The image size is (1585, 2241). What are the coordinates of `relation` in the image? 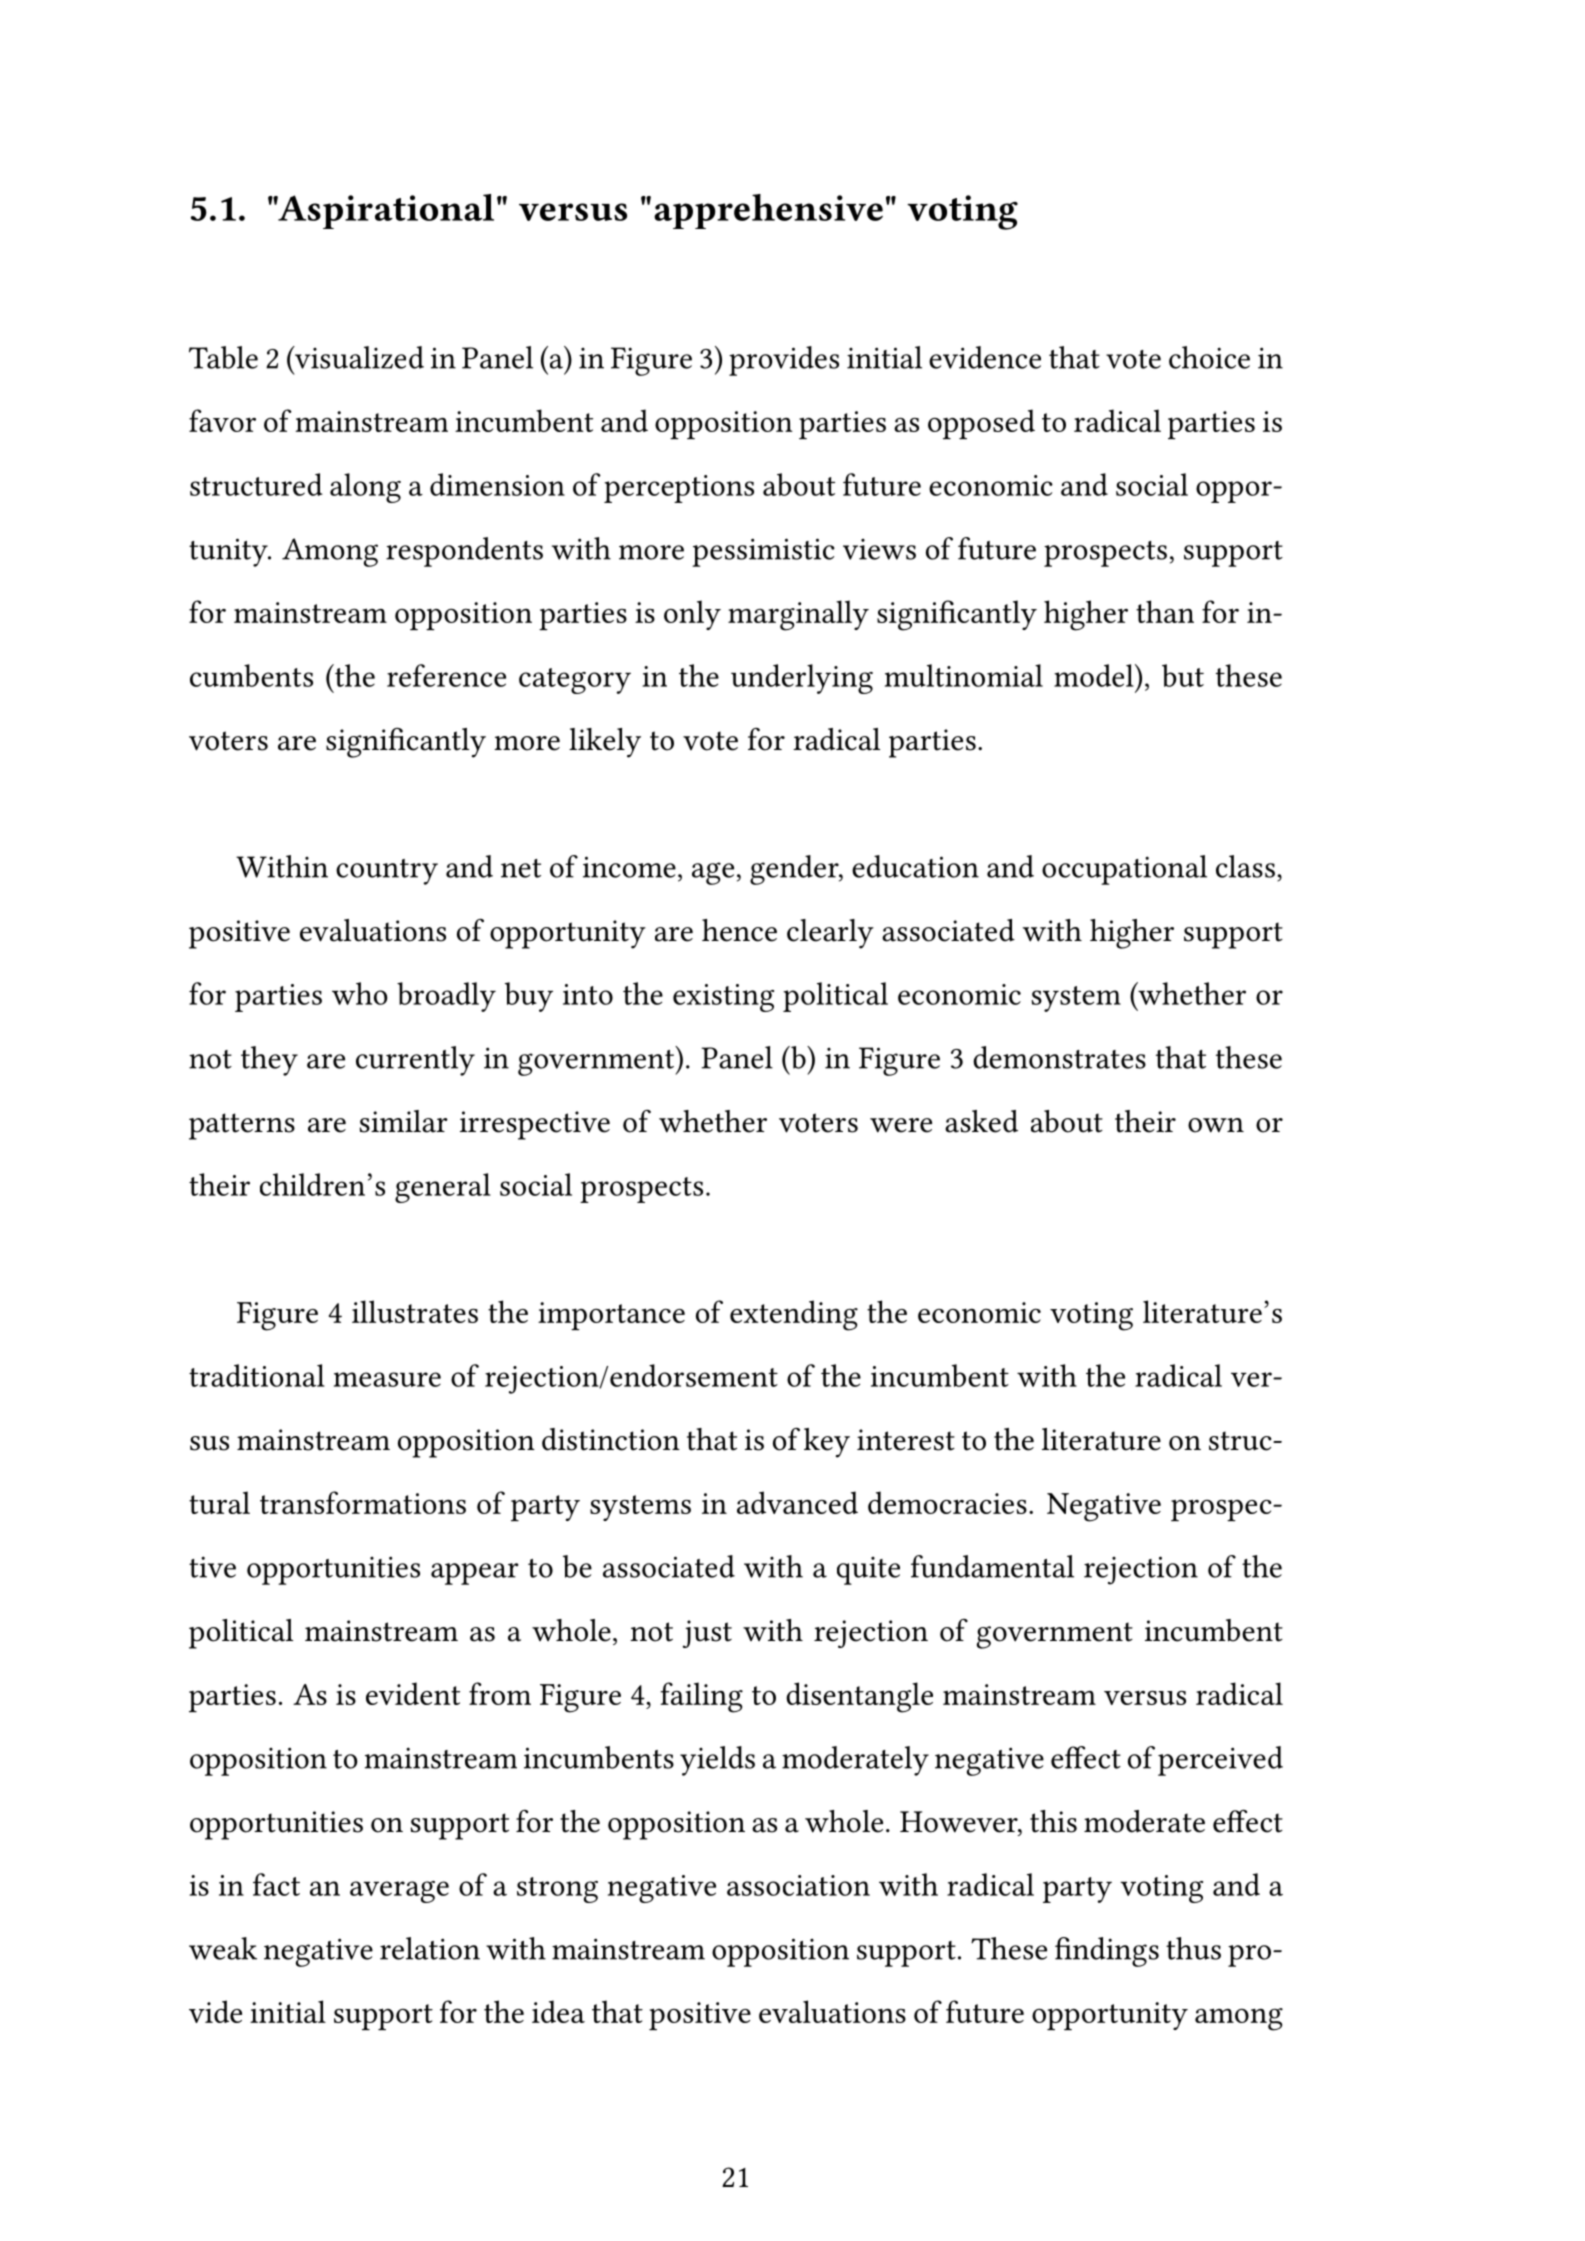 It's located at (430, 1948).
